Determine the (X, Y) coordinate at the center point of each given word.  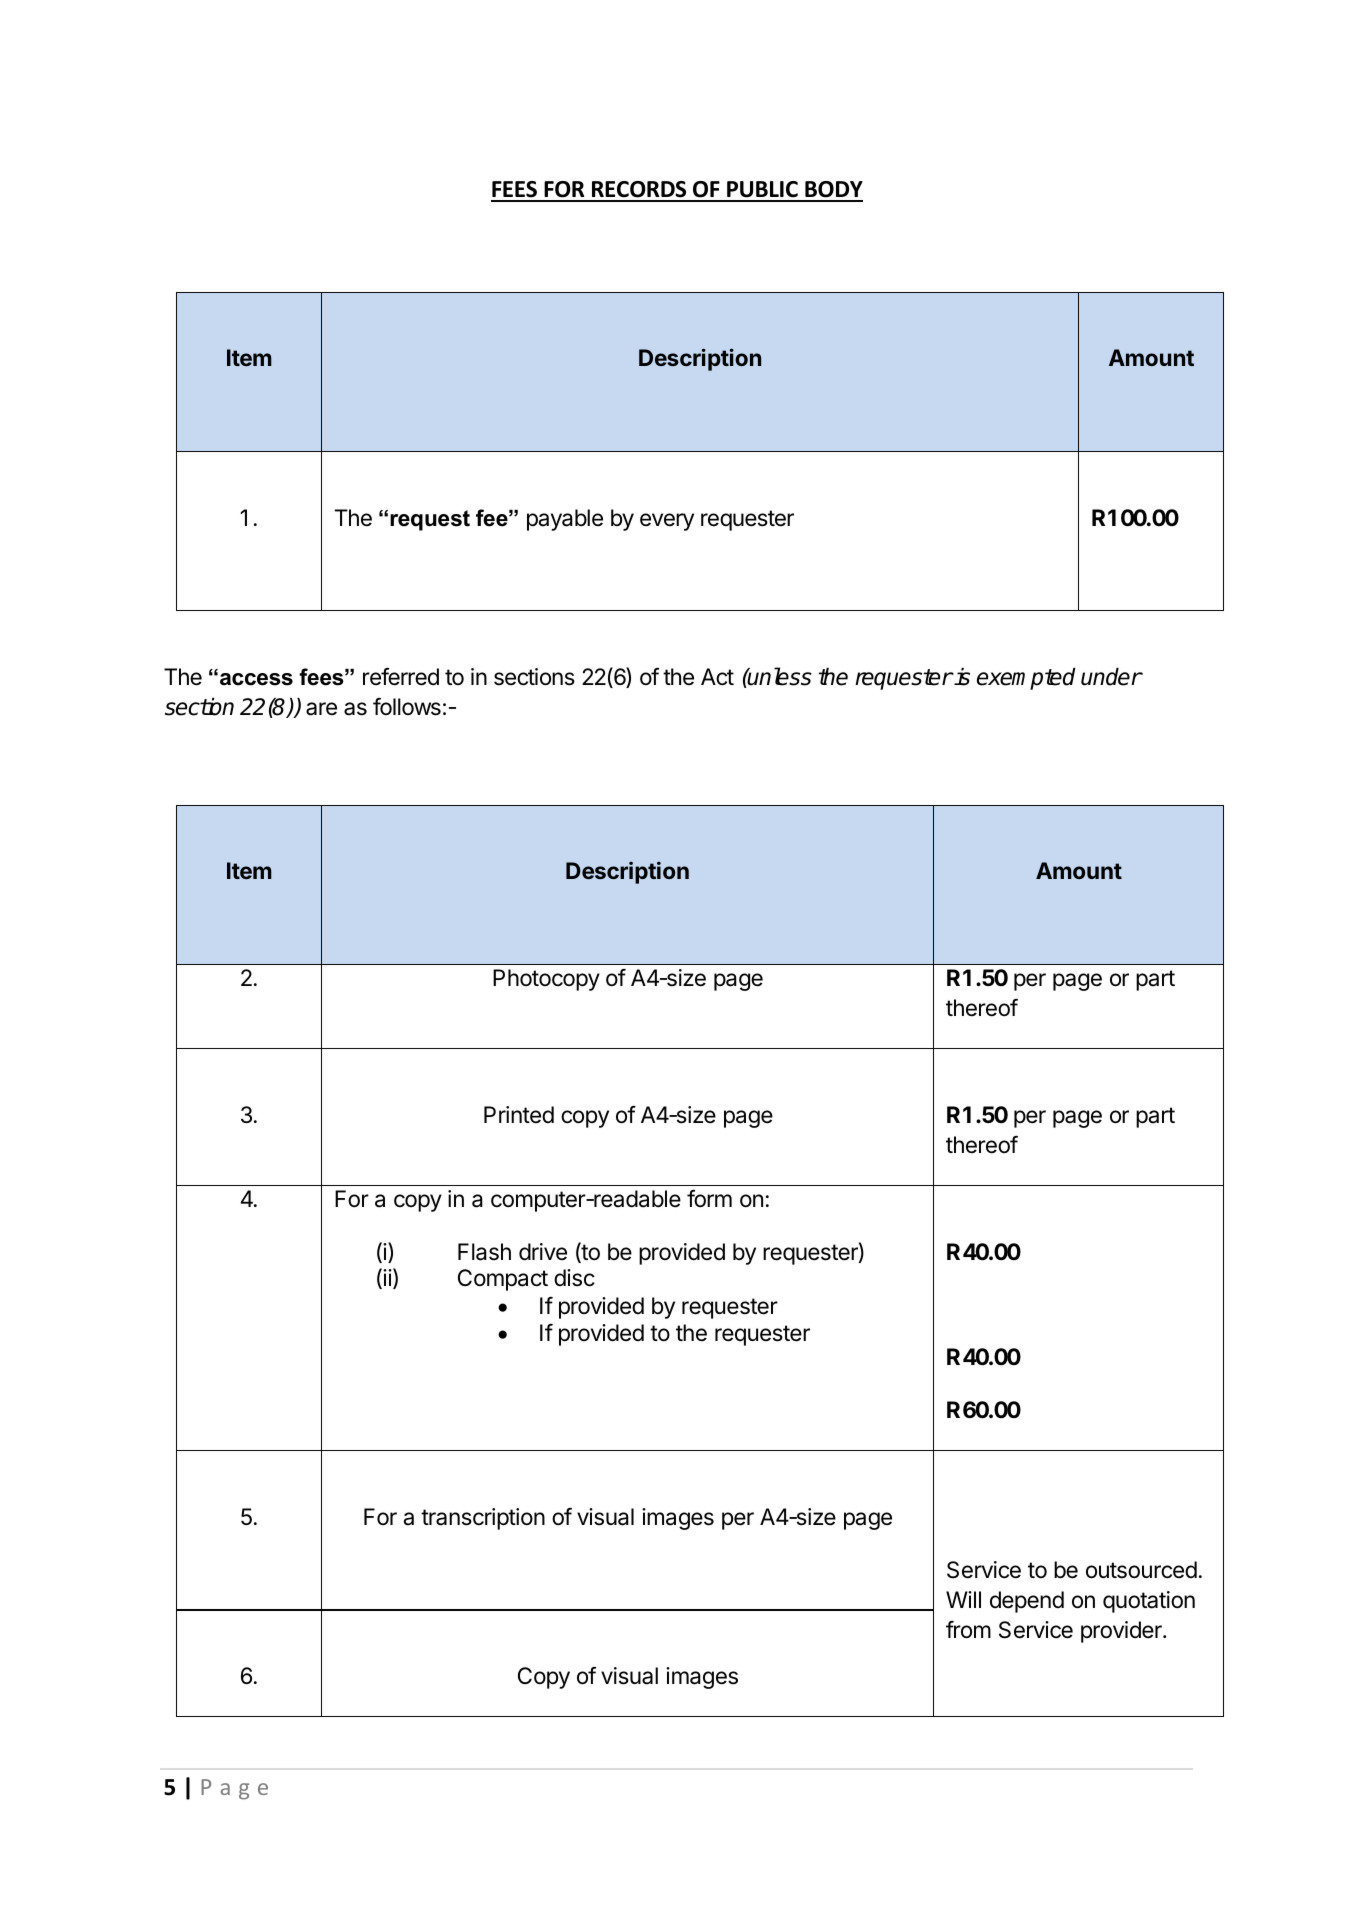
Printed (519, 1115)
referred (401, 676)
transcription (483, 1519)
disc (574, 1278)
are (321, 709)
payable (565, 520)
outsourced (1141, 1570)
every (667, 522)
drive (543, 1252)
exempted (1026, 679)
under (1111, 677)
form (709, 1198)
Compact (503, 1280)
